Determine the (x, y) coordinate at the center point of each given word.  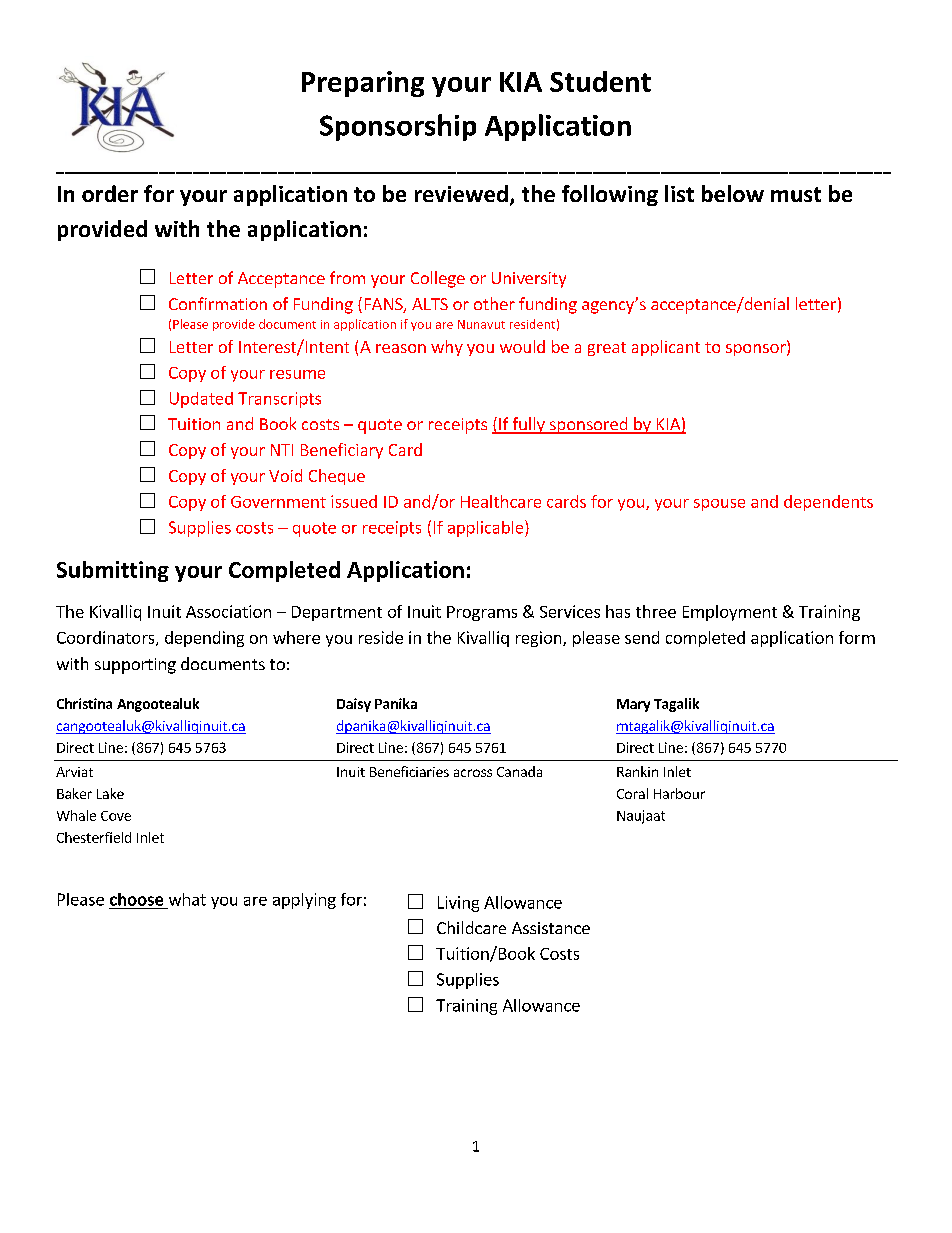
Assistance (551, 928)
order (110, 193)
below (733, 193)
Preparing (363, 84)
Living (458, 904)
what (187, 899)
